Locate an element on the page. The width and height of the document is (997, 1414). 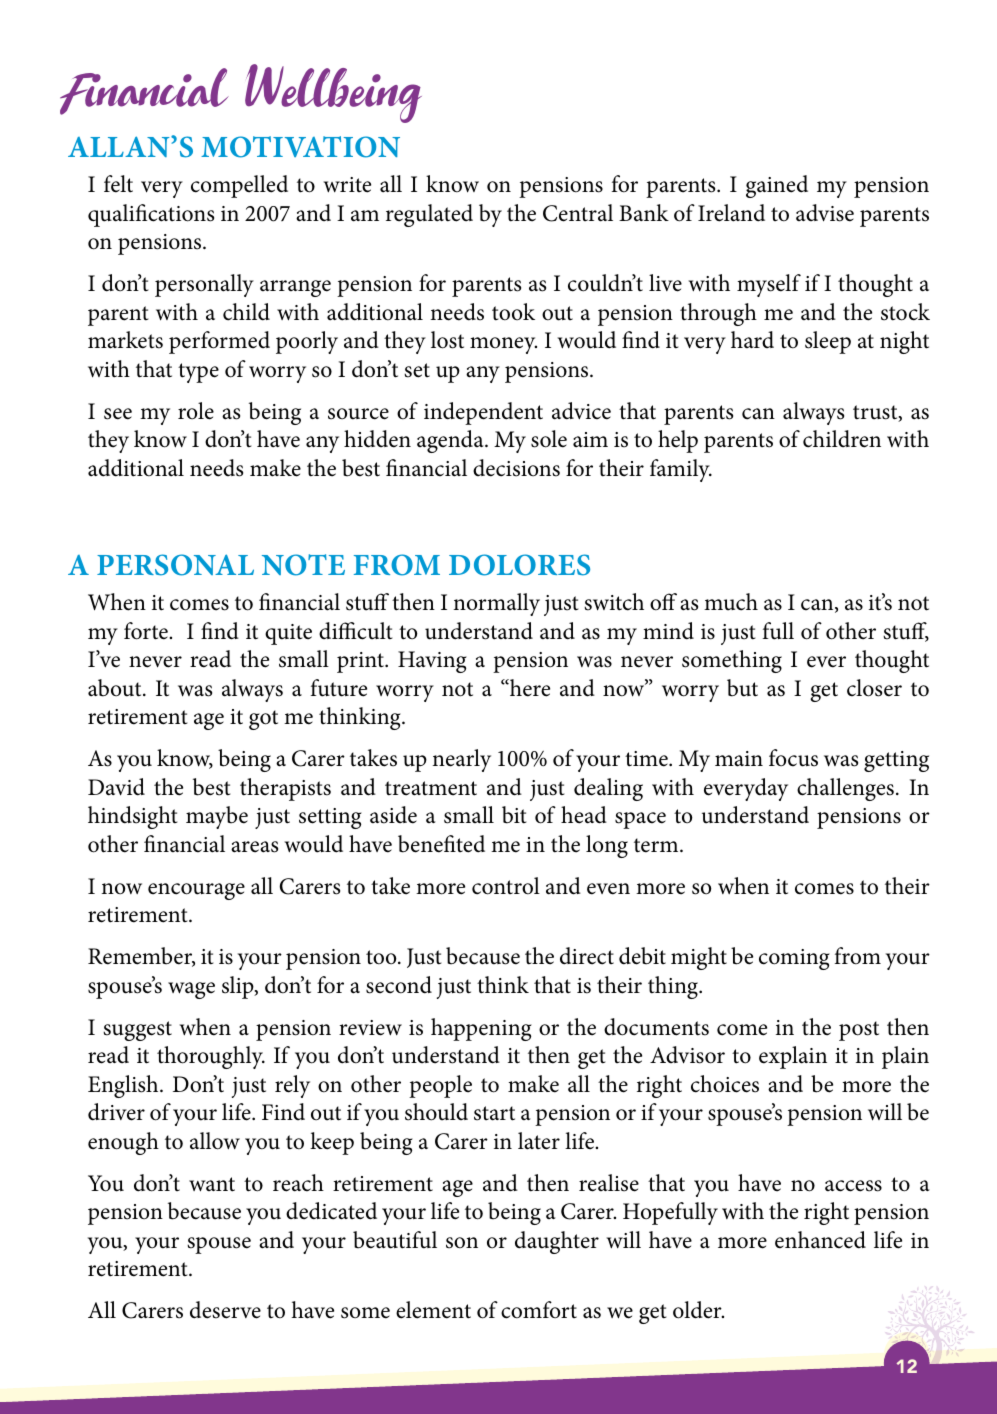
deserve is located at coordinates (225, 1310).
